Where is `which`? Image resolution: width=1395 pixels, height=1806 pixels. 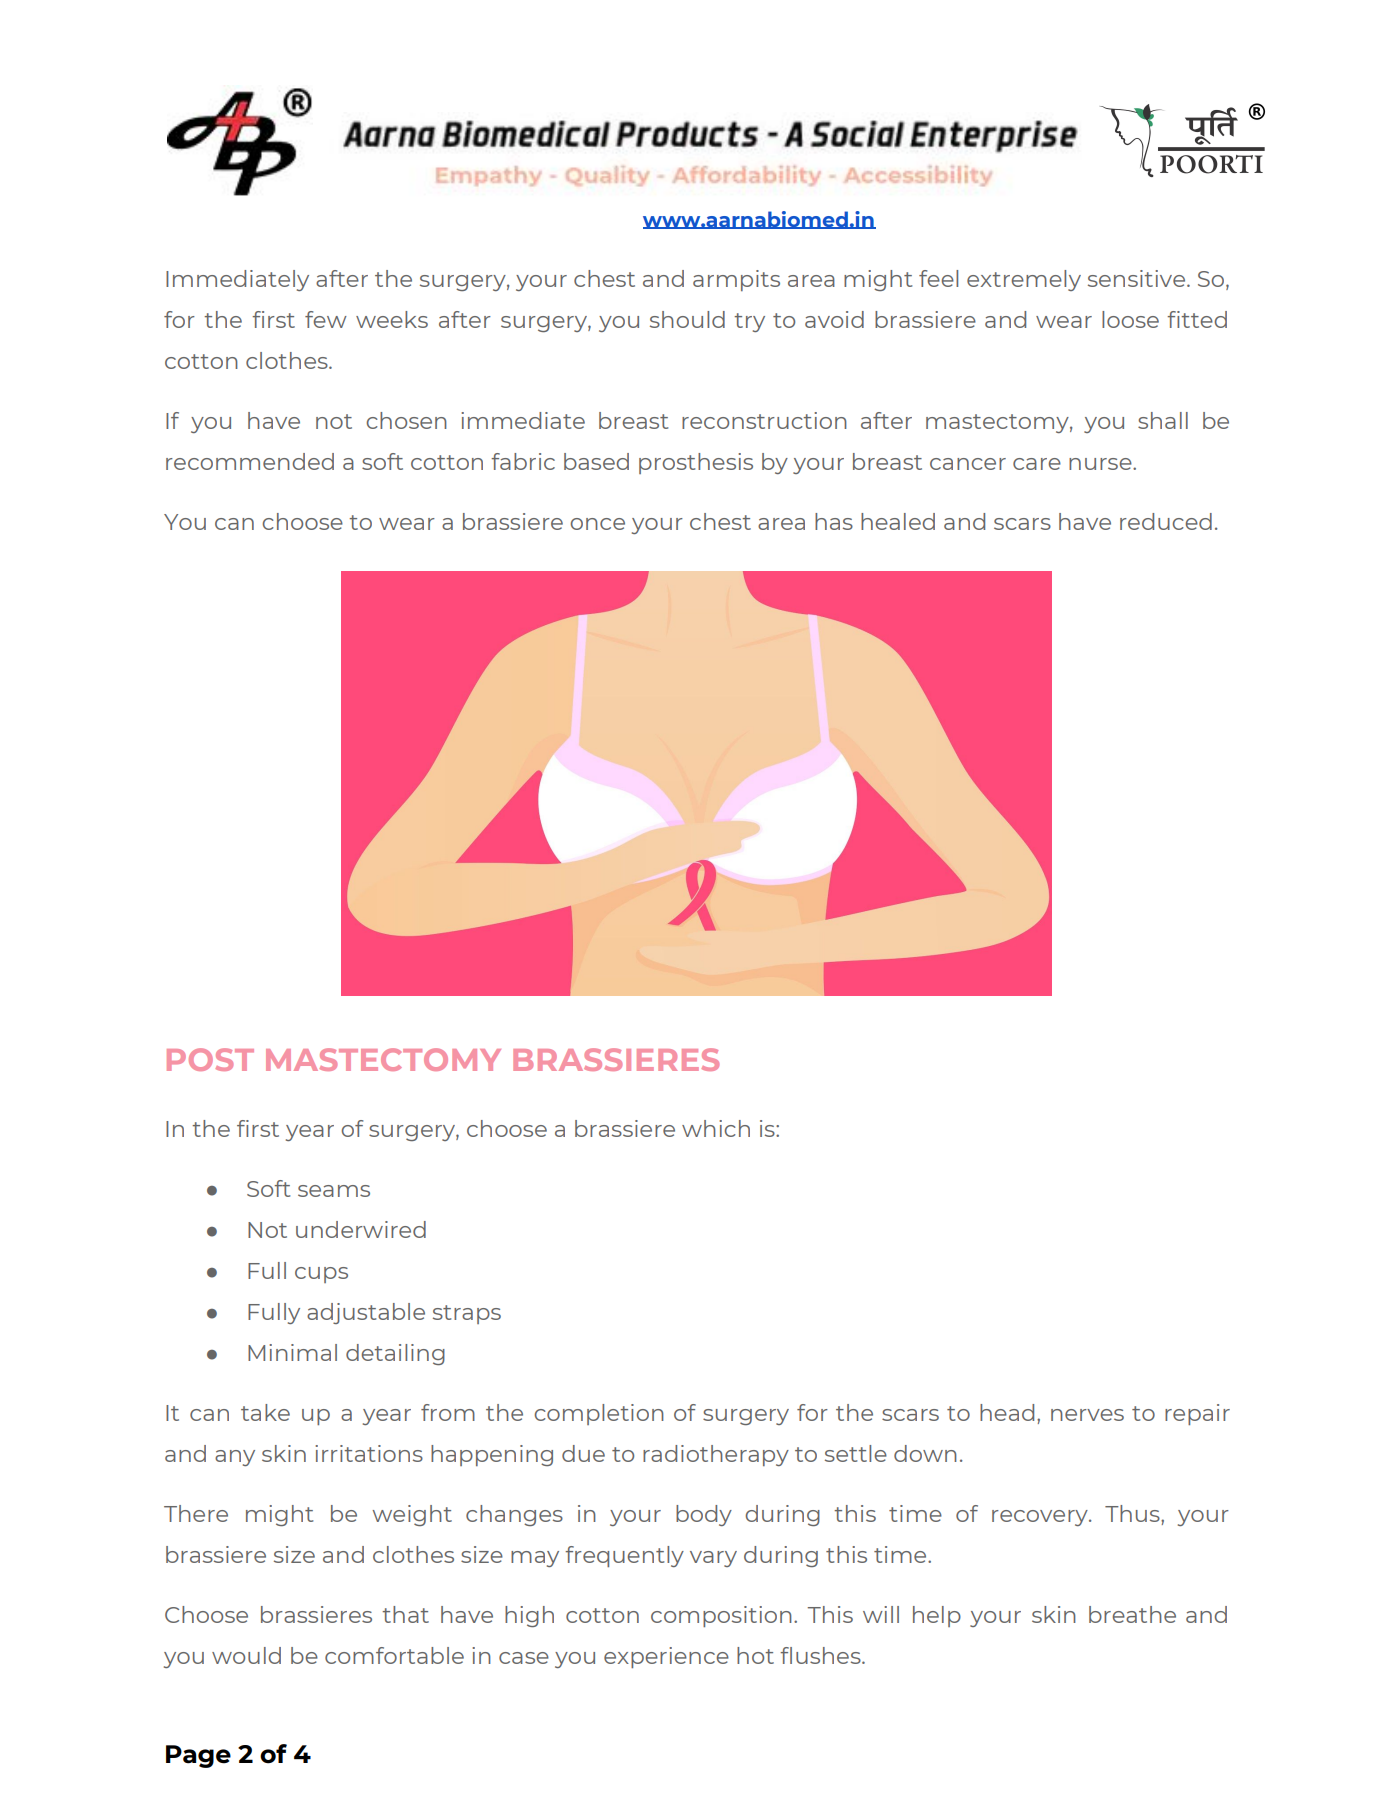
which is located at coordinates (716, 1128).
